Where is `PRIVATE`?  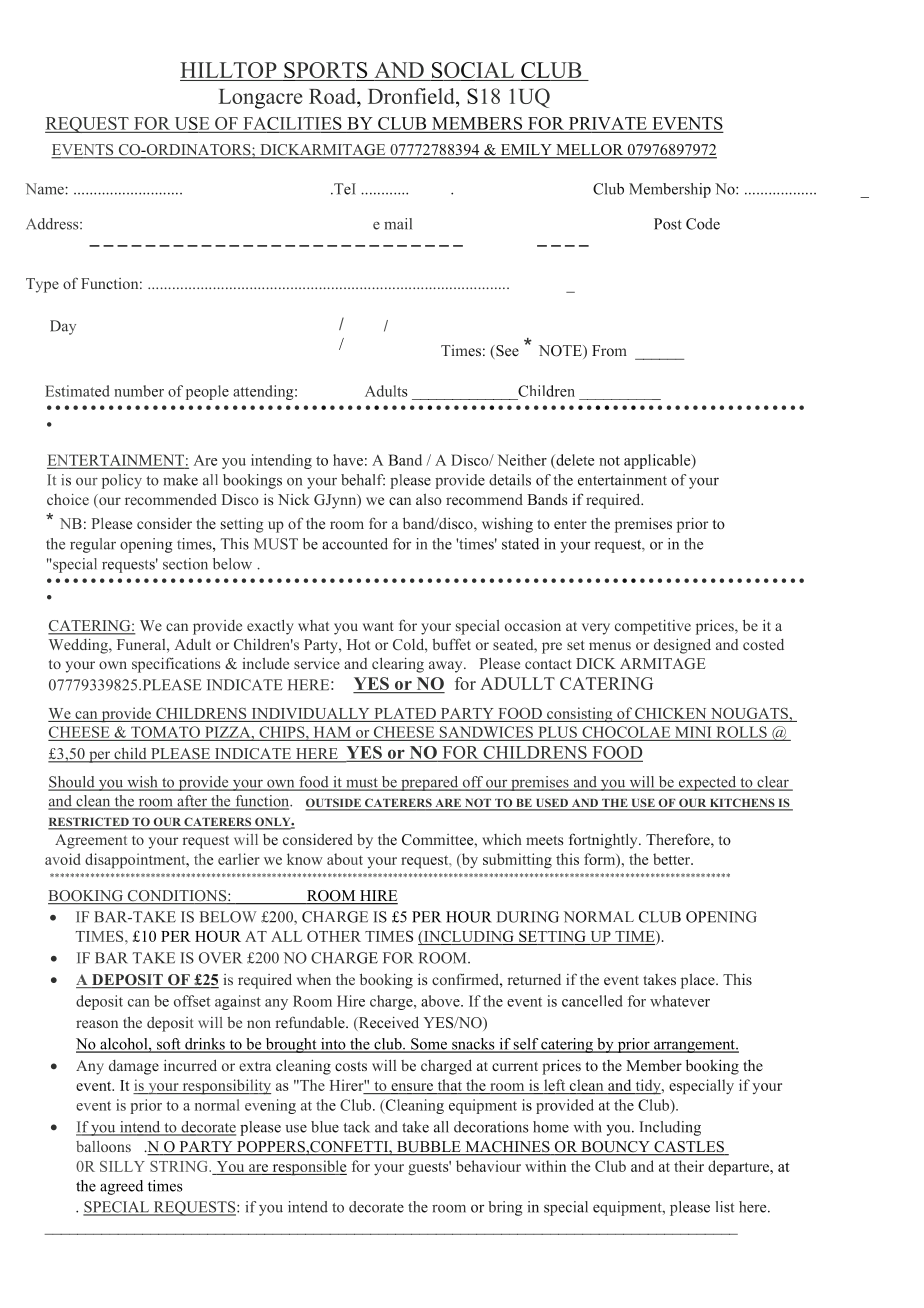
PRIVATE is located at coordinates (607, 124).
